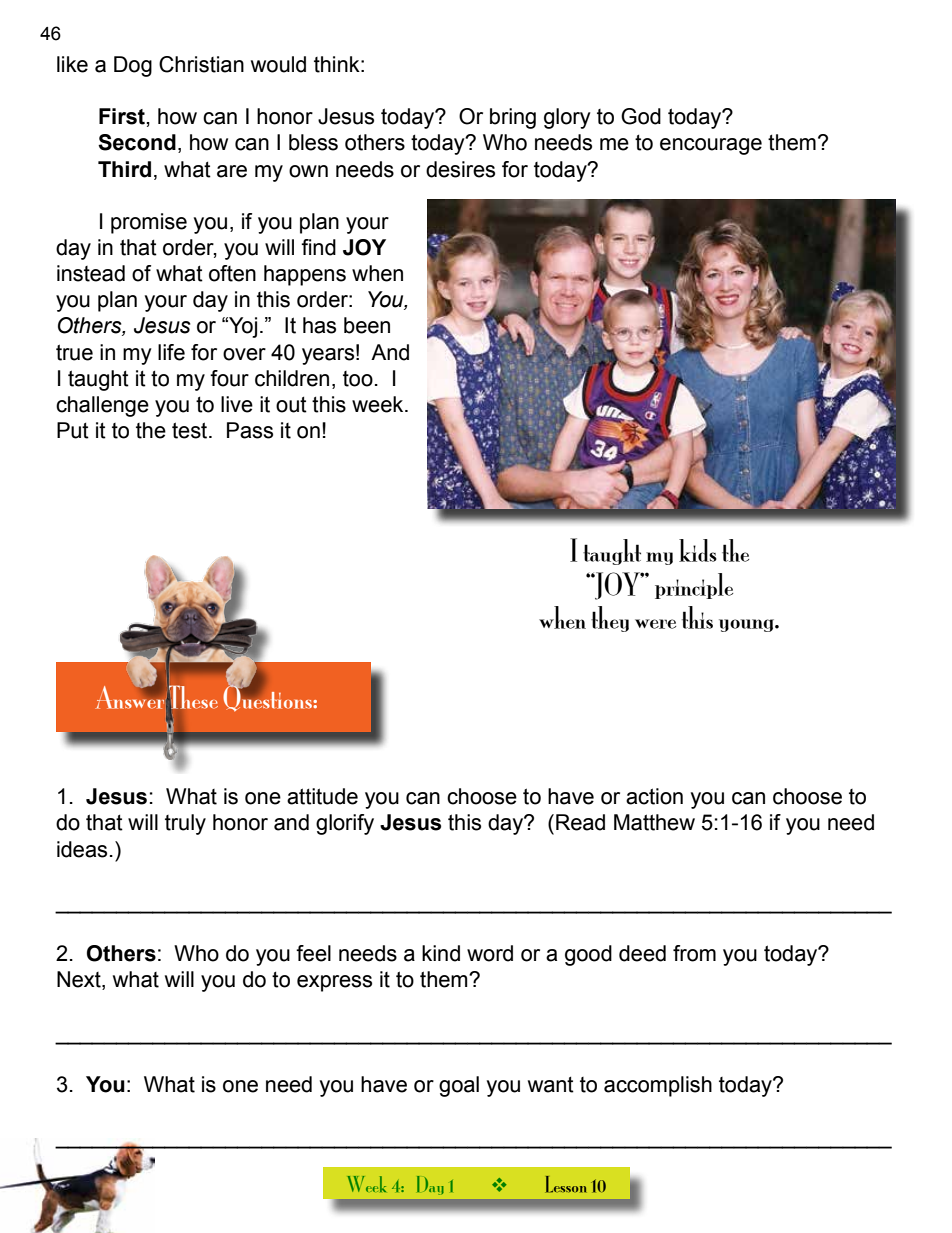 This screenshot has height=1233, width=952. Describe the element at coordinates (658, 1086) in the screenshot. I see `accomplish` at that location.
